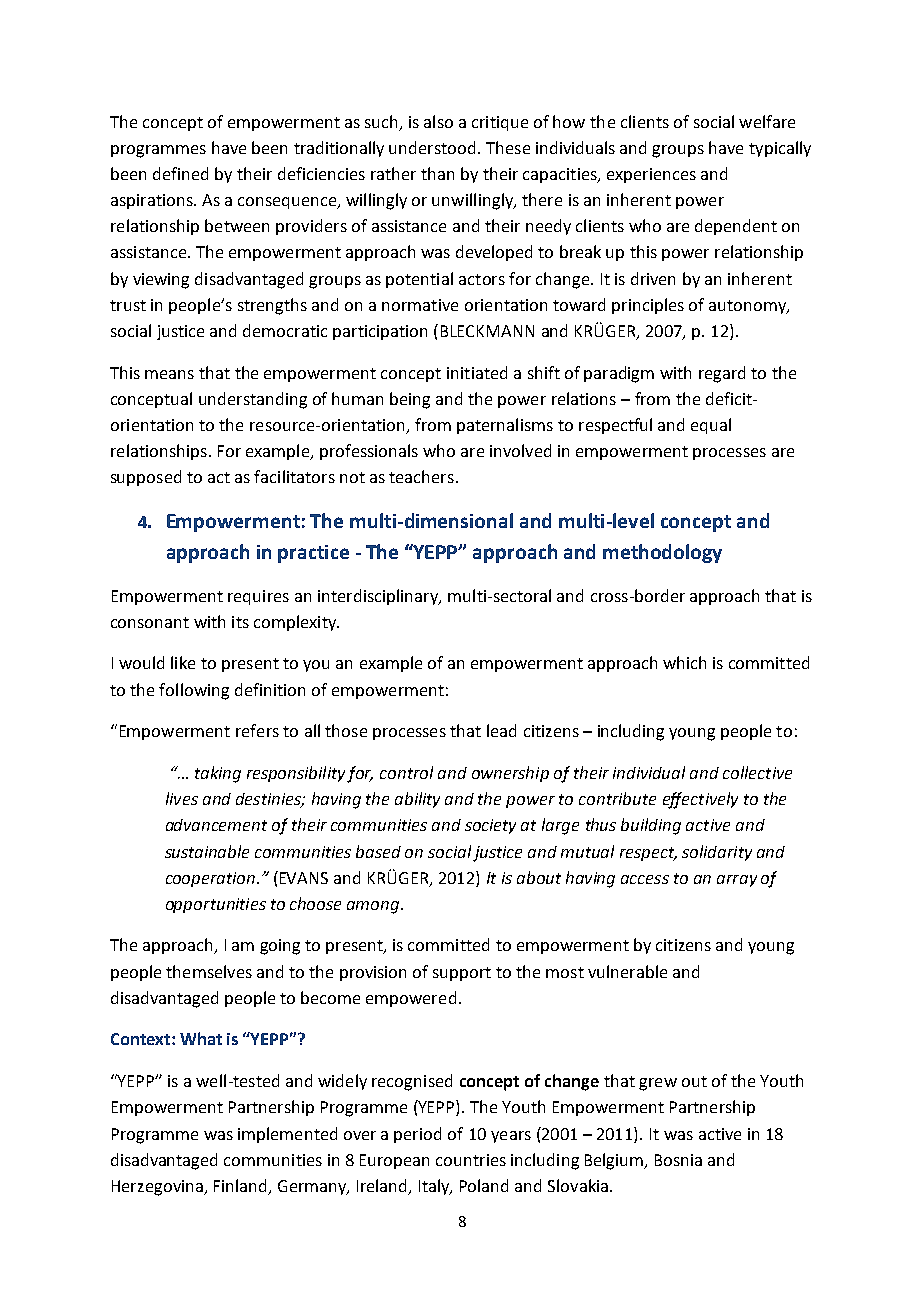  What do you see at coordinates (684, 662) in the image?
I see `which` at bounding box center [684, 662].
